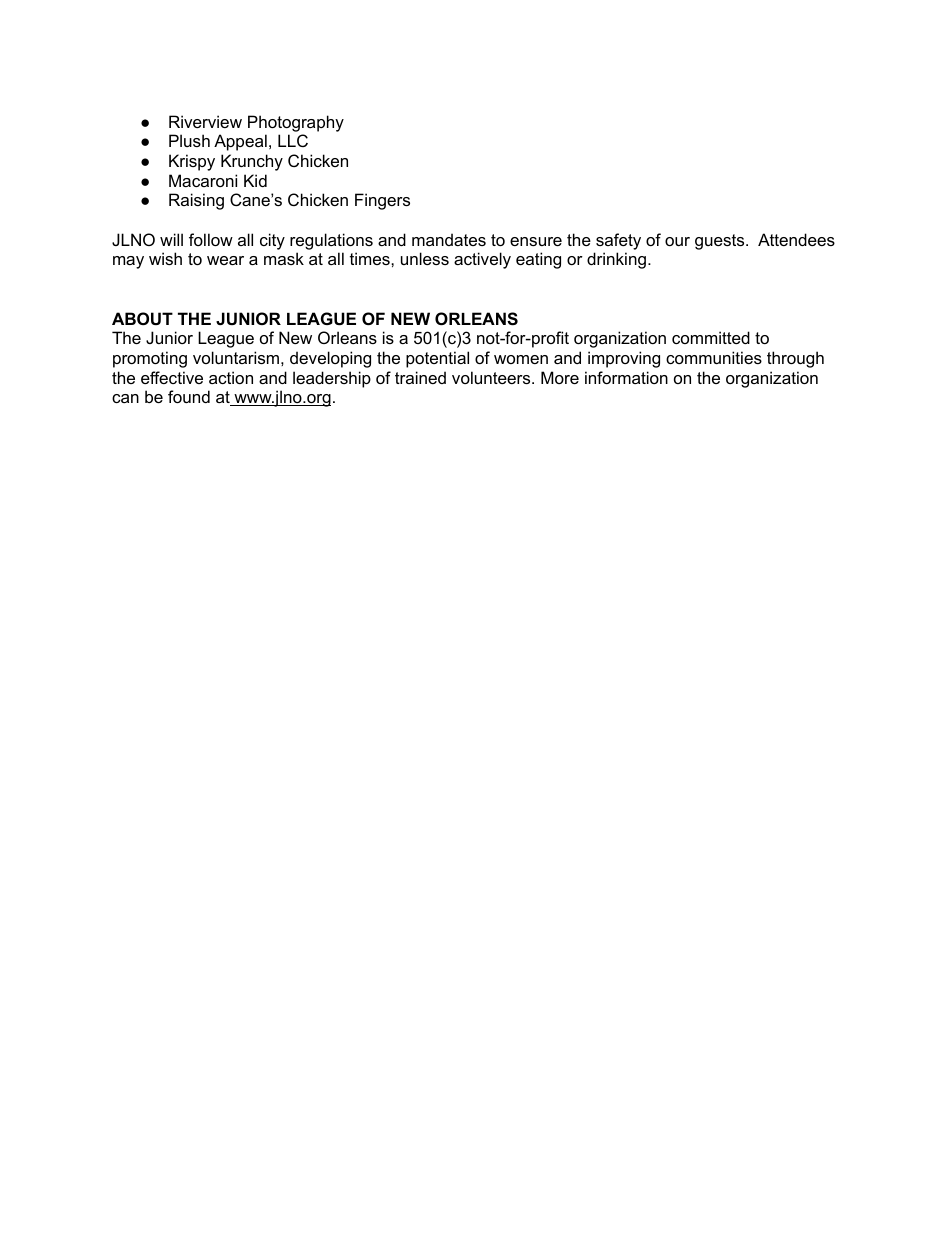 The width and height of the screenshot is (952, 1233). Describe the element at coordinates (296, 123) in the screenshot. I see `Photography` at that location.
